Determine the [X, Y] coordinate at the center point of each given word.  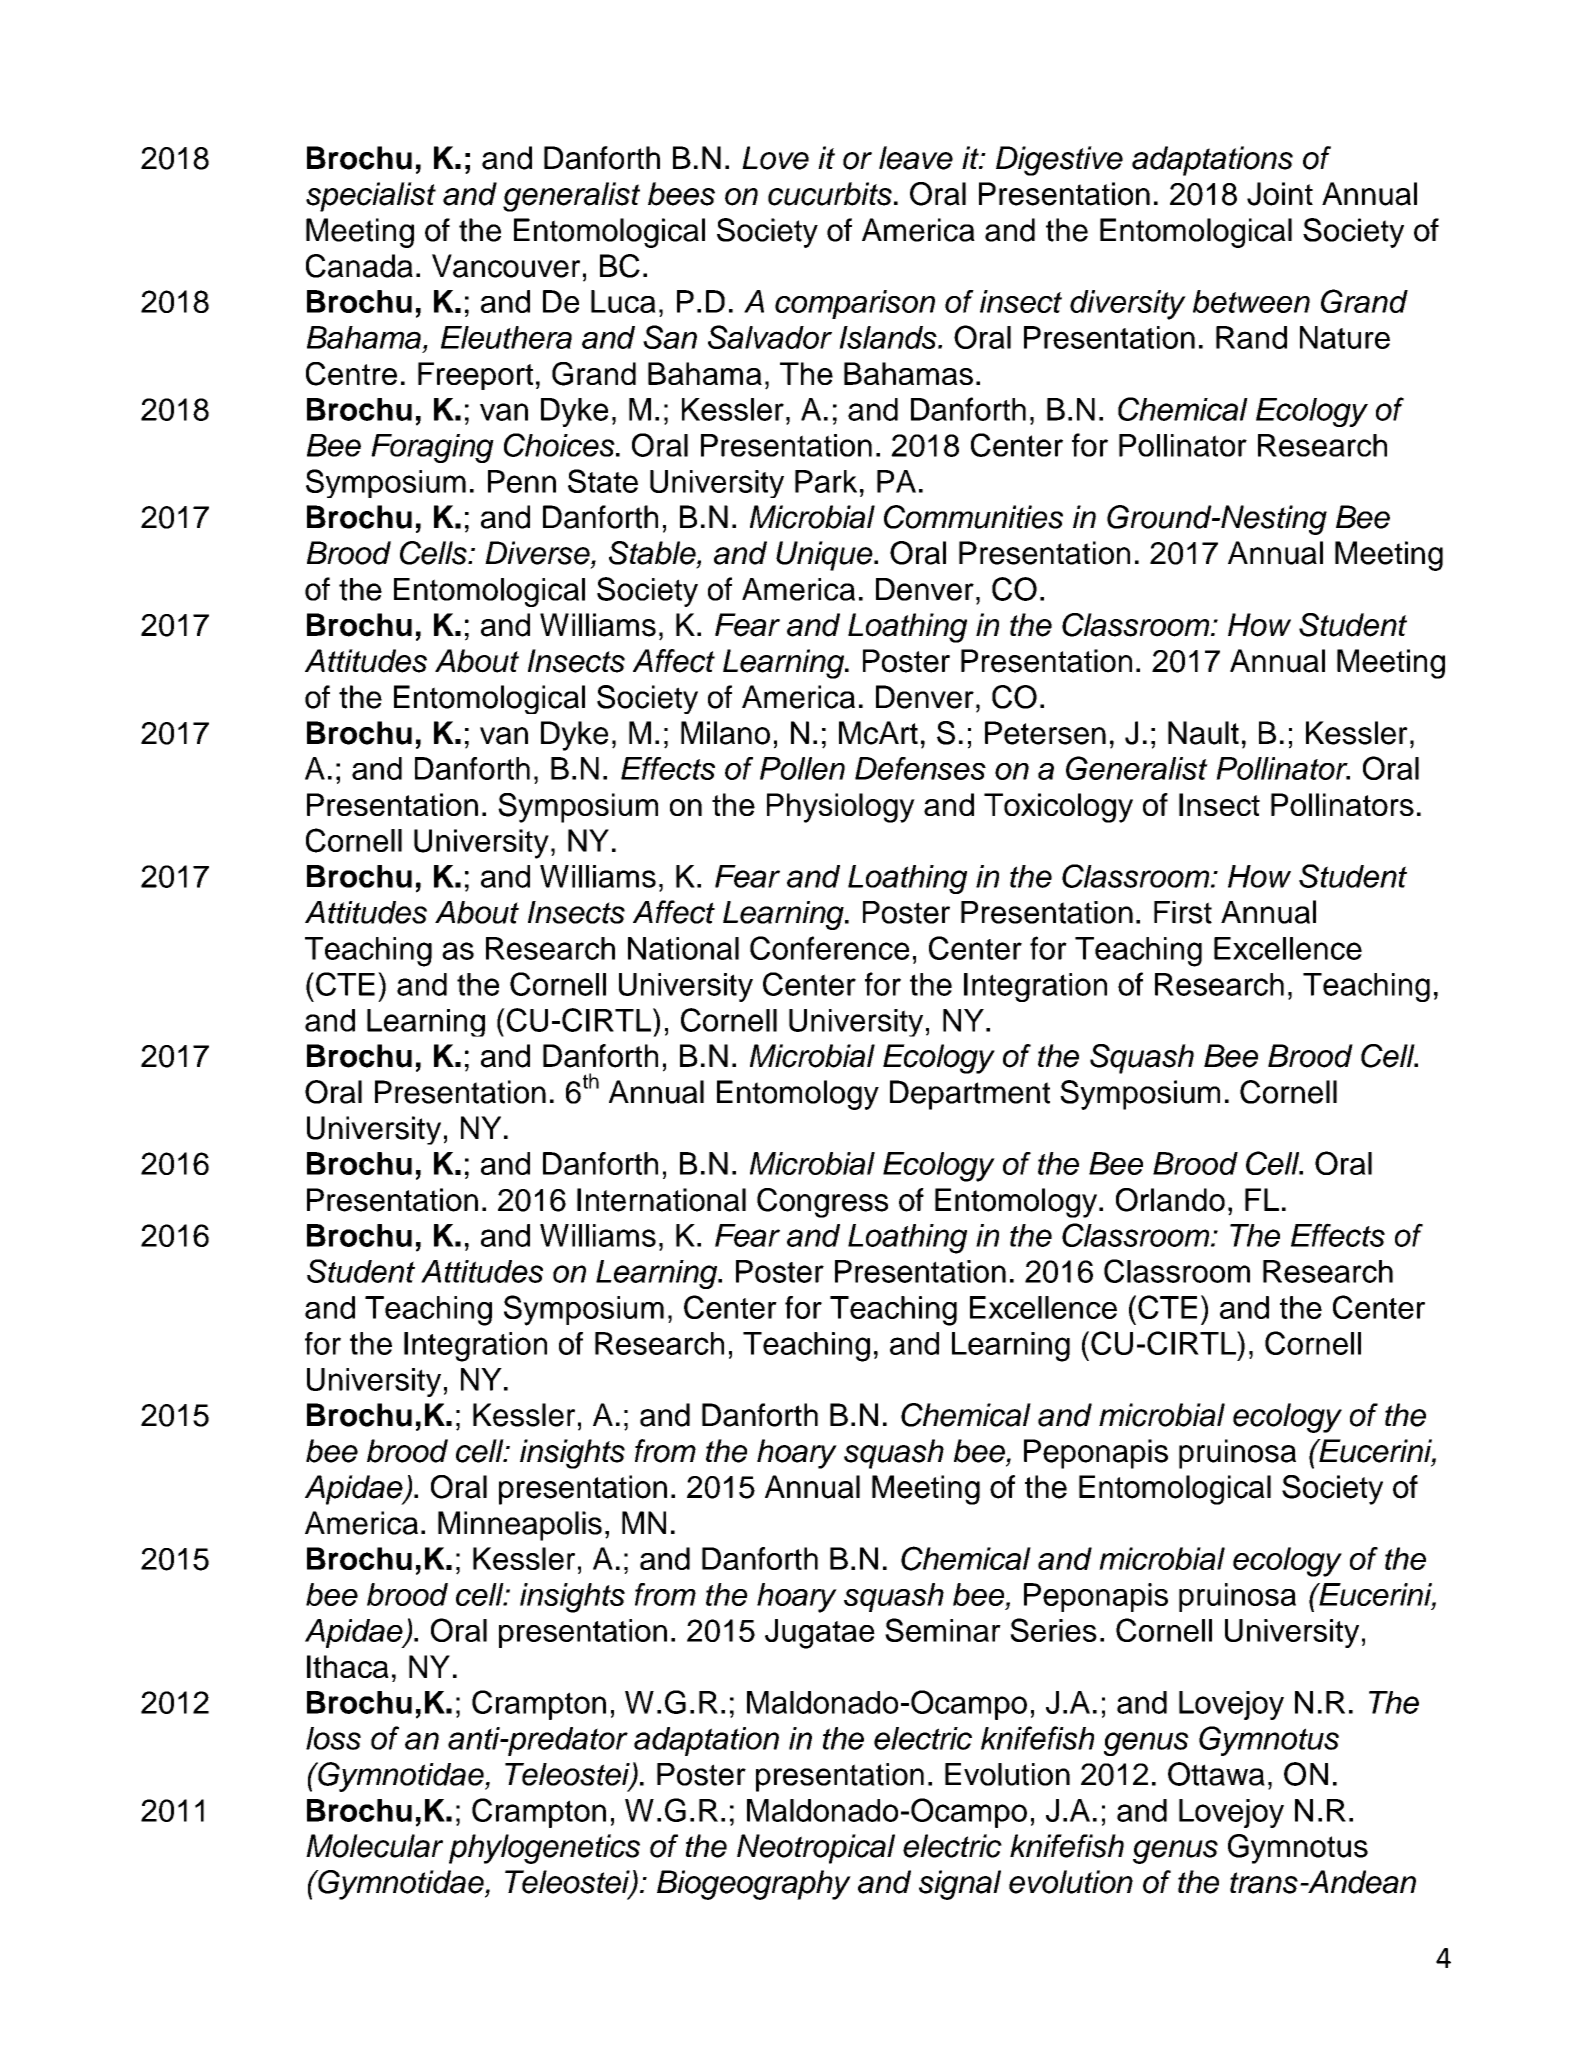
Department [970, 1095]
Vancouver [506, 266]
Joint [1280, 194]
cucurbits [830, 194]
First [1183, 912]
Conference [829, 948]
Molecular [374, 1846]
